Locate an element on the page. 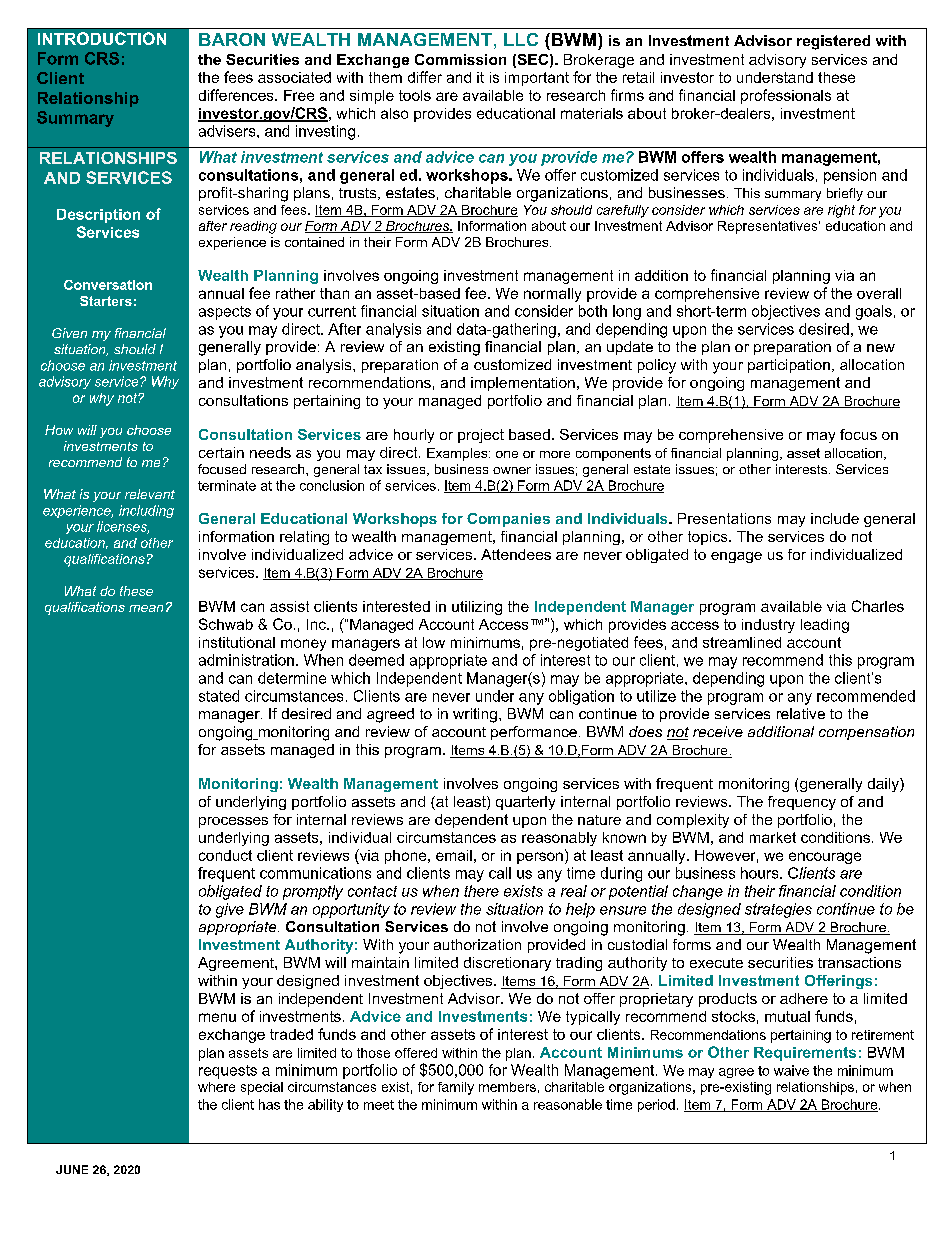 This image has width=952, height=1233. BARON is located at coordinates (232, 39).
